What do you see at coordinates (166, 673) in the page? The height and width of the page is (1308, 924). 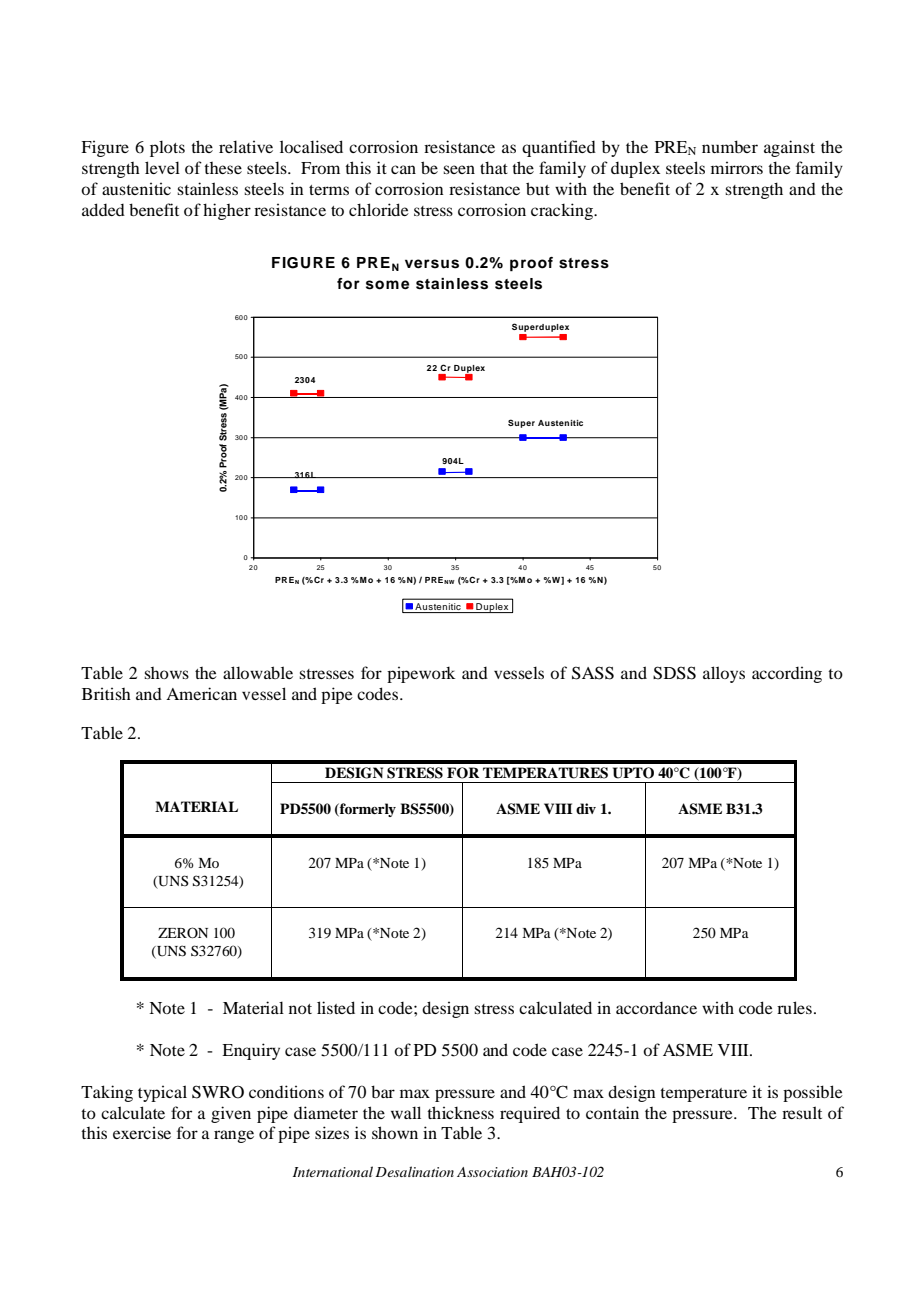 I see `shows` at bounding box center [166, 673].
